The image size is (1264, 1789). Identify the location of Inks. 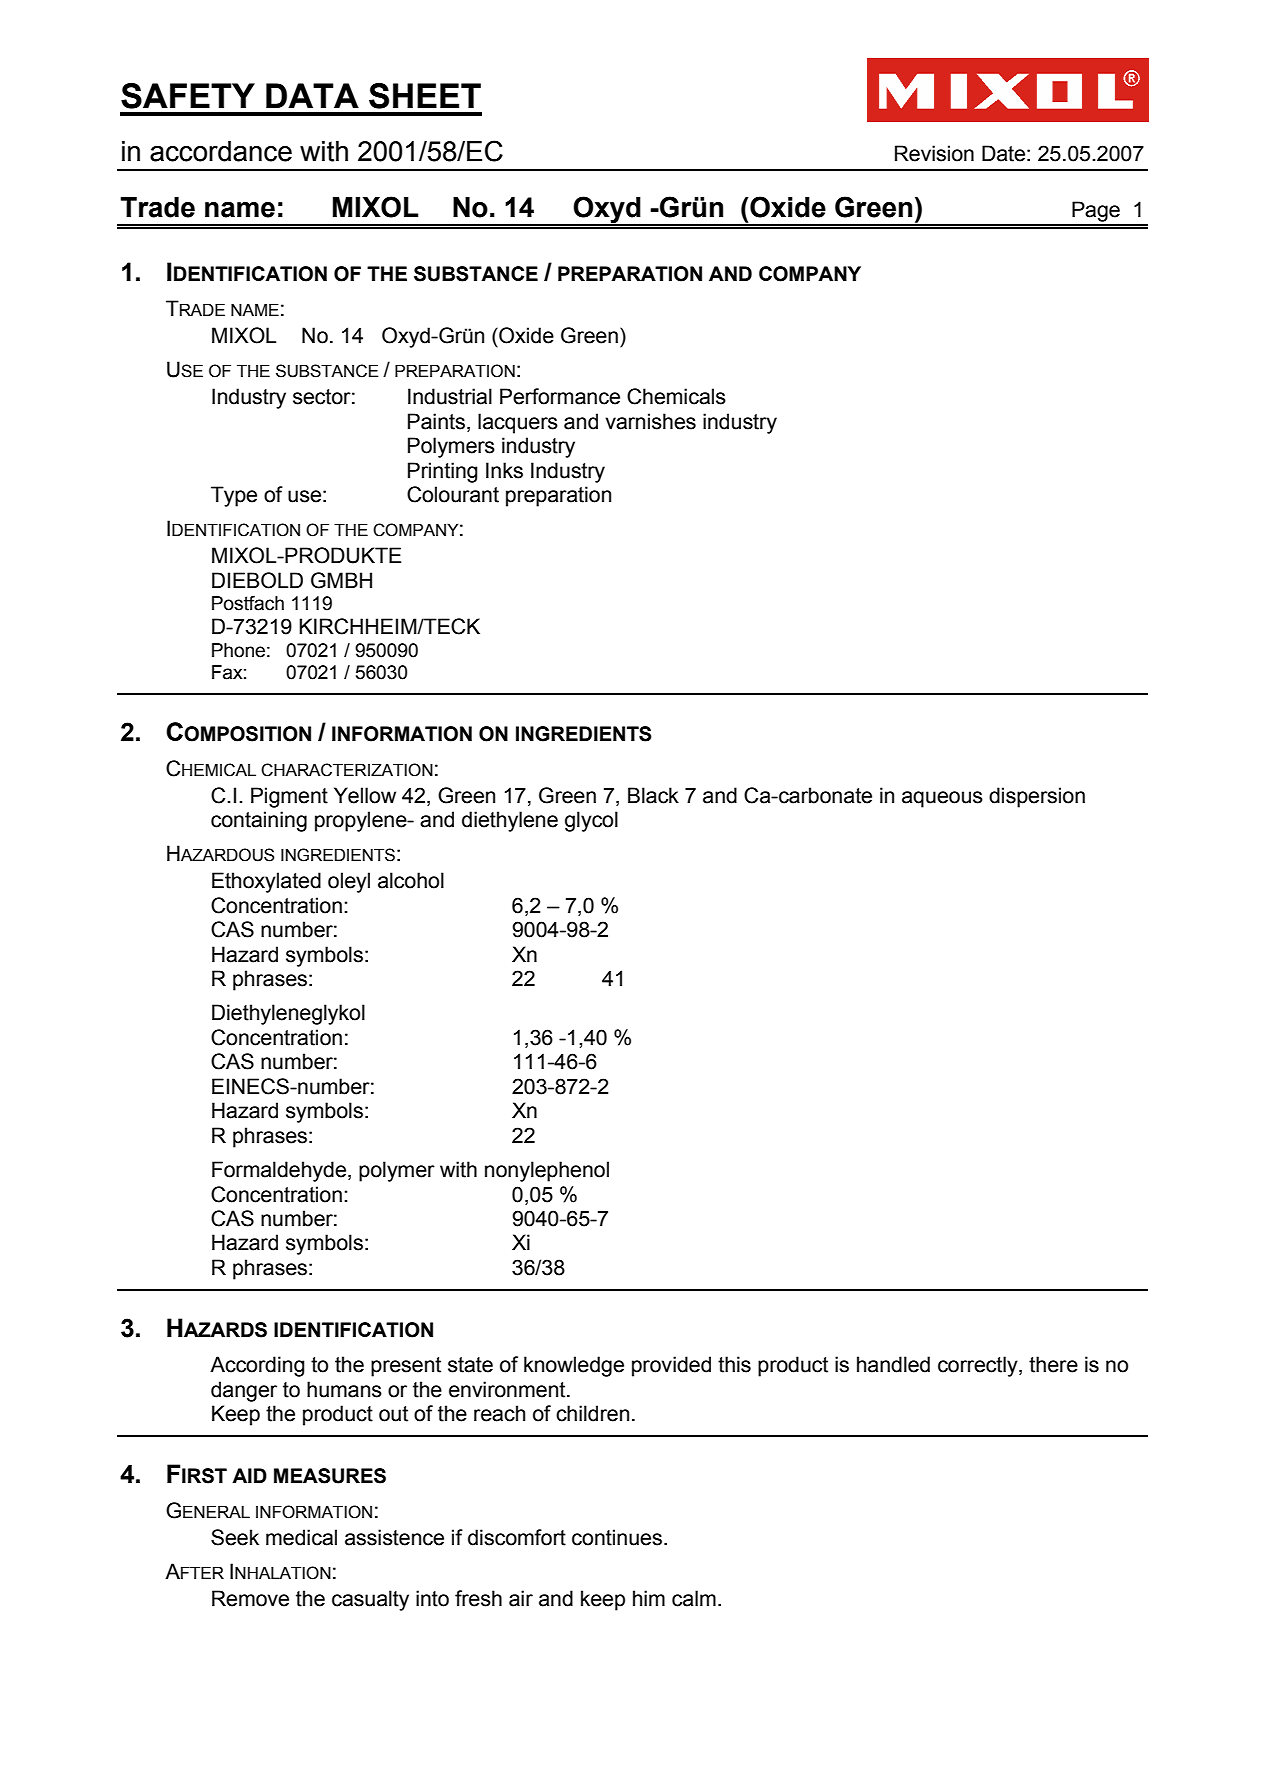
(504, 470).
